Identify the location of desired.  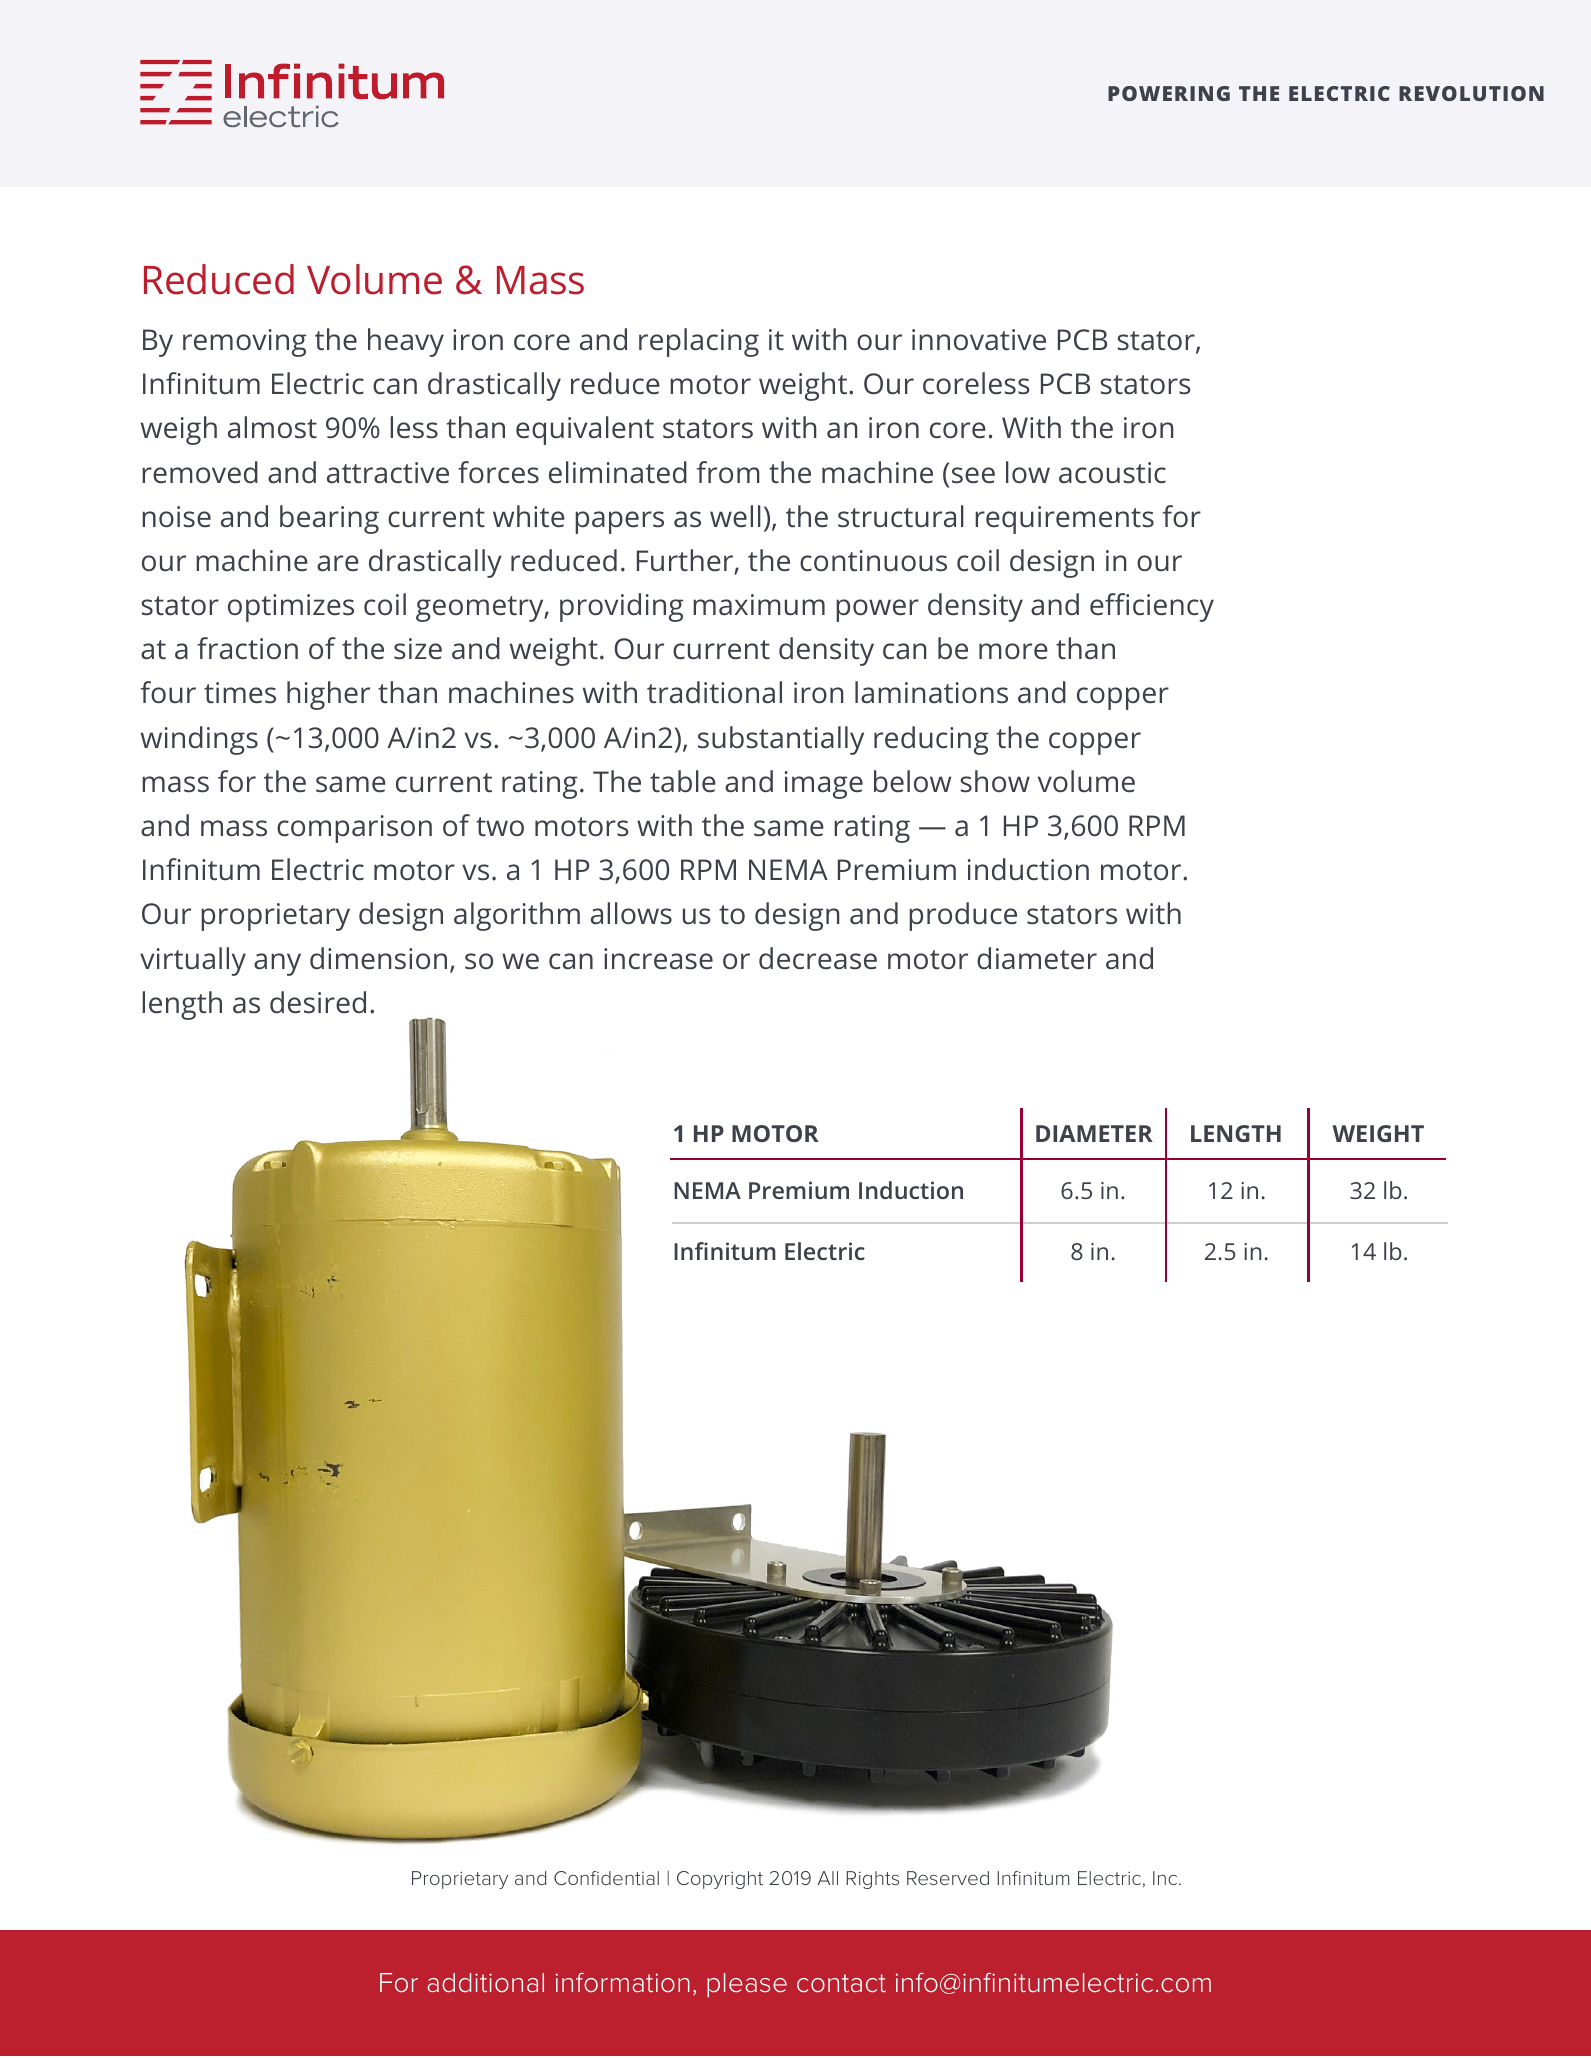
(318, 1002).
